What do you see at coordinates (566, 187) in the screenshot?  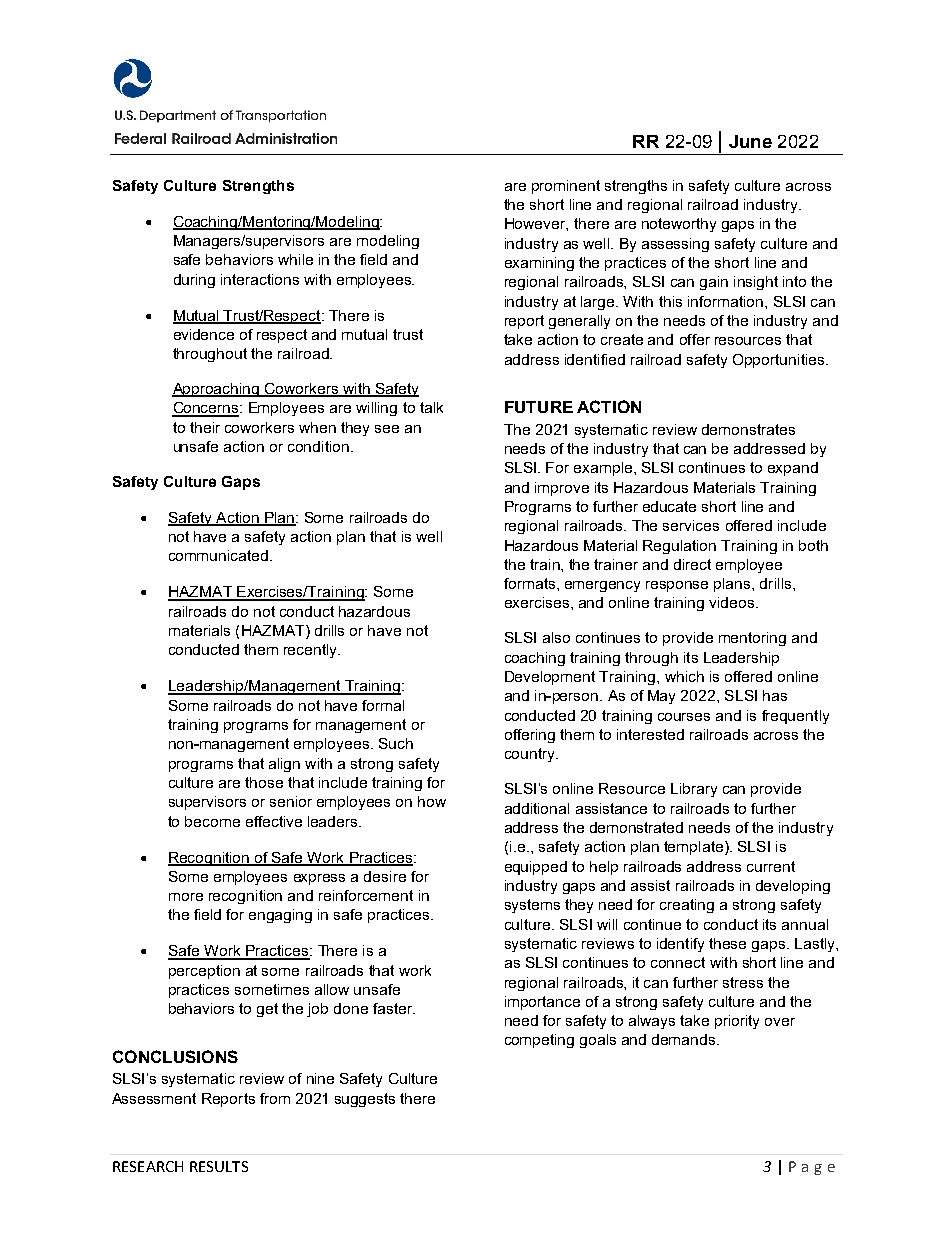 I see `prominent` at bounding box center [566, 187].
